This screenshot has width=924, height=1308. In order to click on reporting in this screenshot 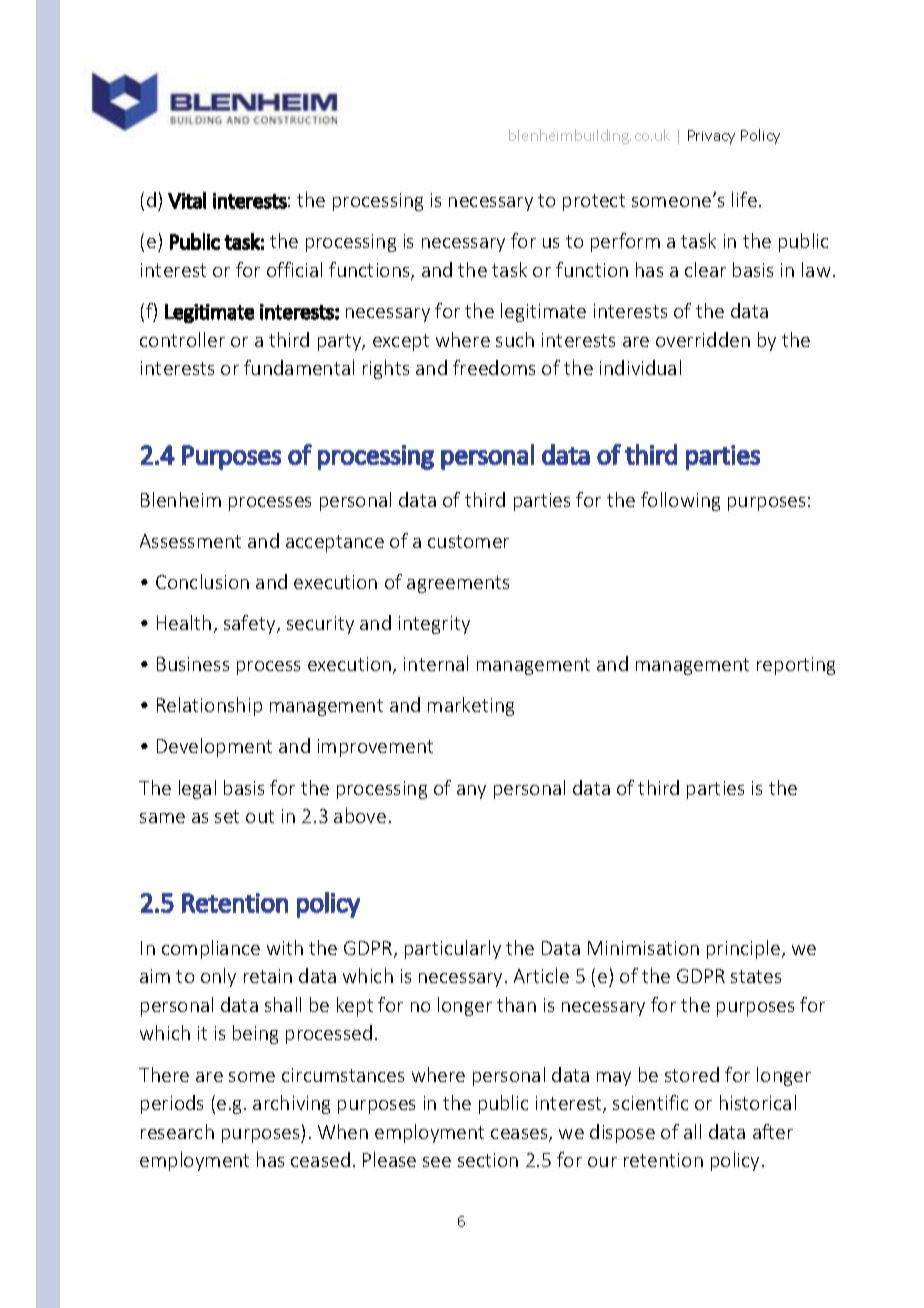, I will do `click(796, 666)`.
